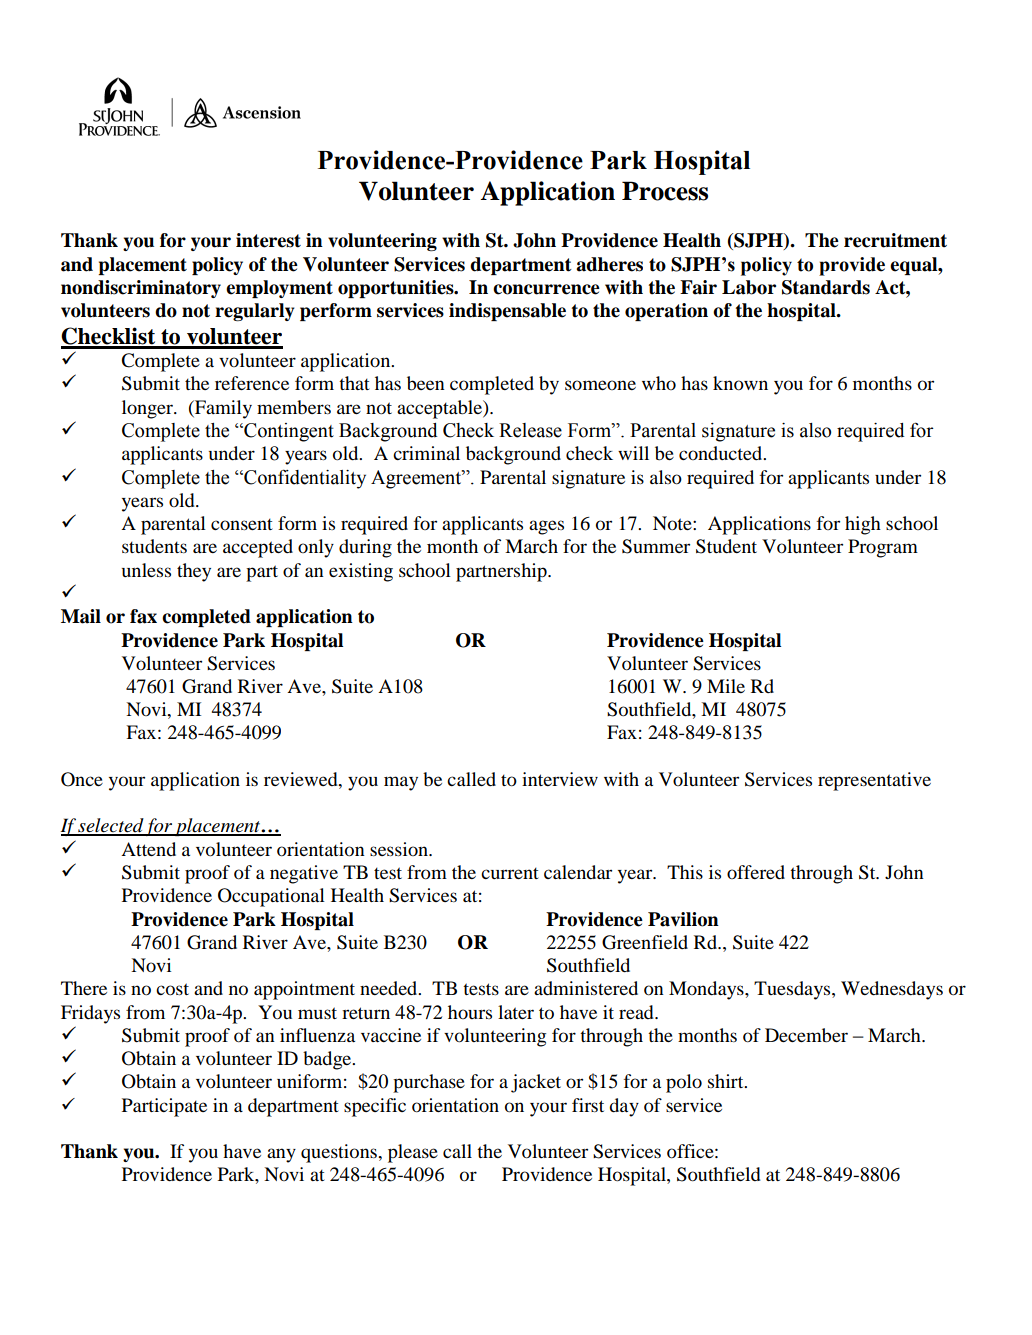 The height and width of the page is (1335, 1032). What do you see at coordinates (148, 849) in the page?
I see `Attend` at bounding box center [148, 849].
